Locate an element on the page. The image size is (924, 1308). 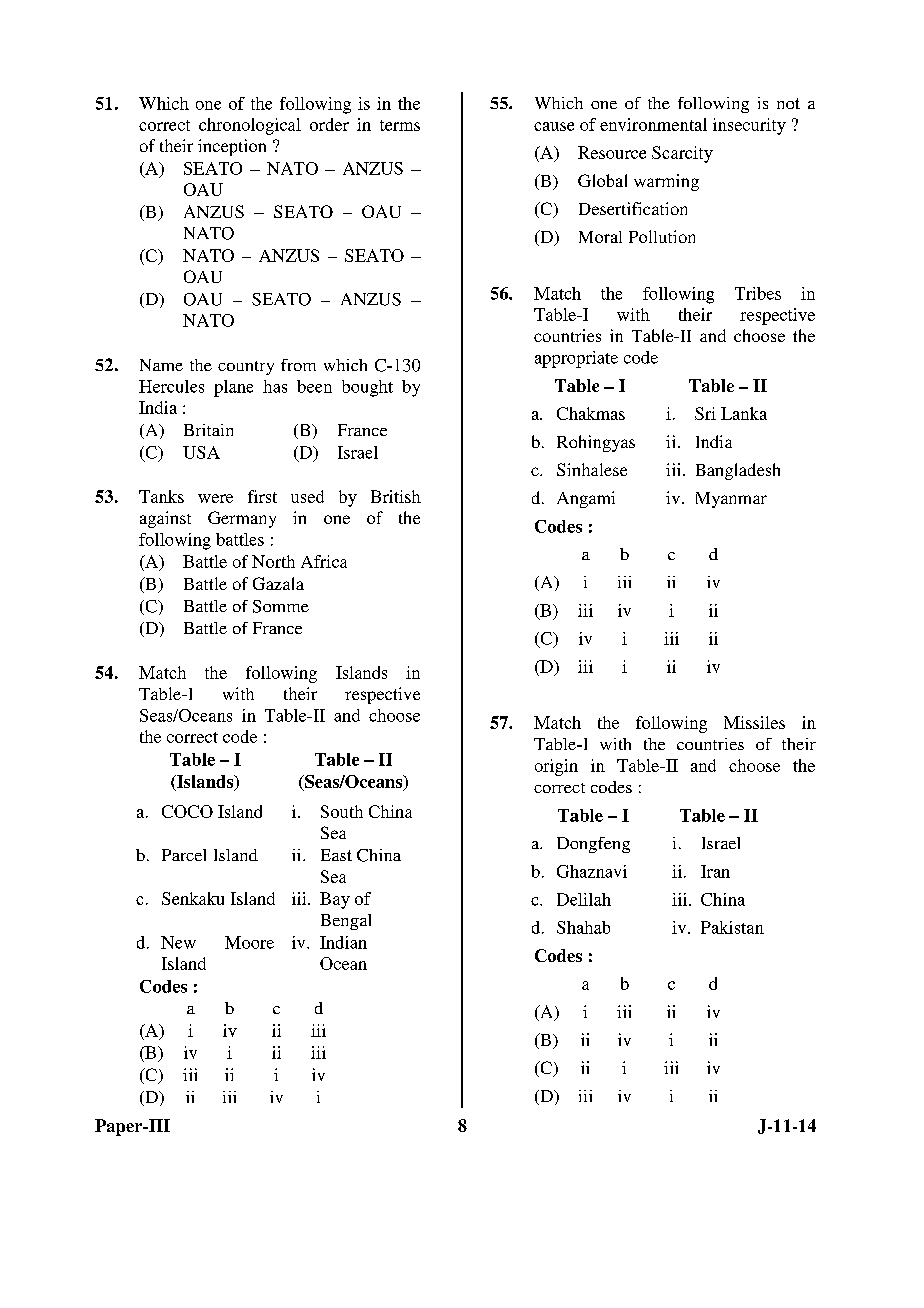
Moore is located at coordinates (249, 942).
